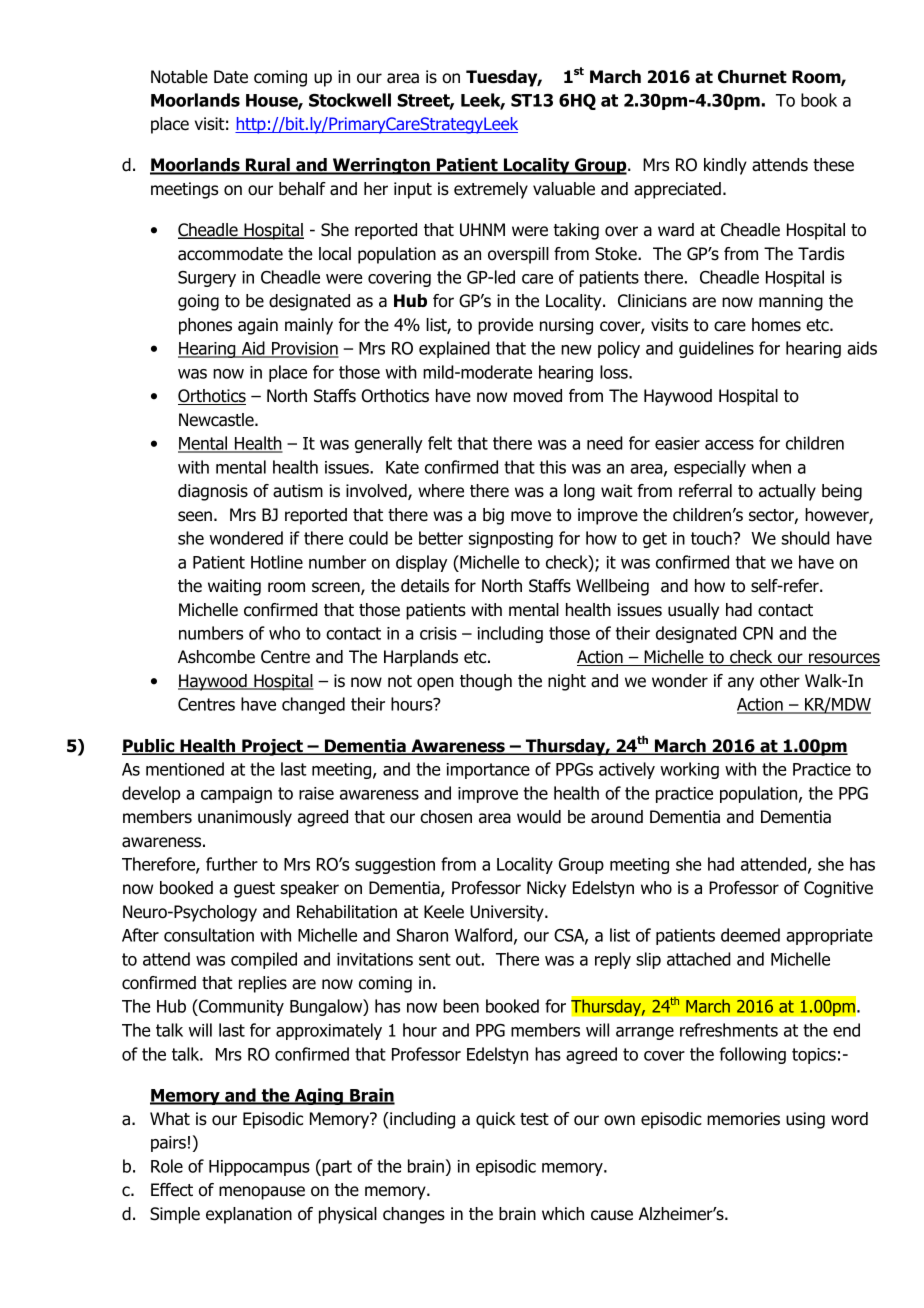  I want to click on other, so click(780, 681).
